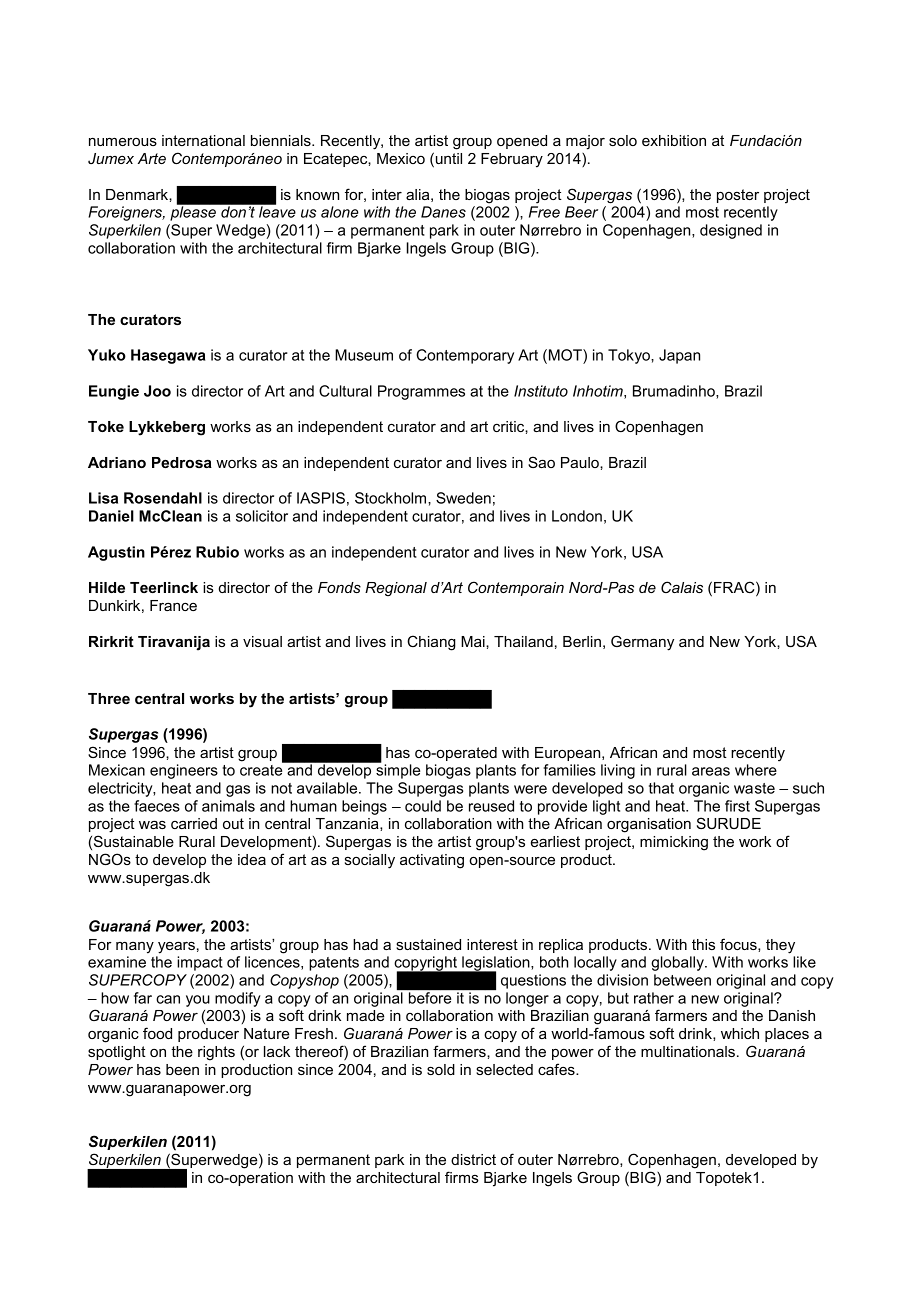 The height and width of the screenshot is (1309, 924). Describe the element at coordinates (117, 462) in the screenshot. I see `Adriano` at that location.
